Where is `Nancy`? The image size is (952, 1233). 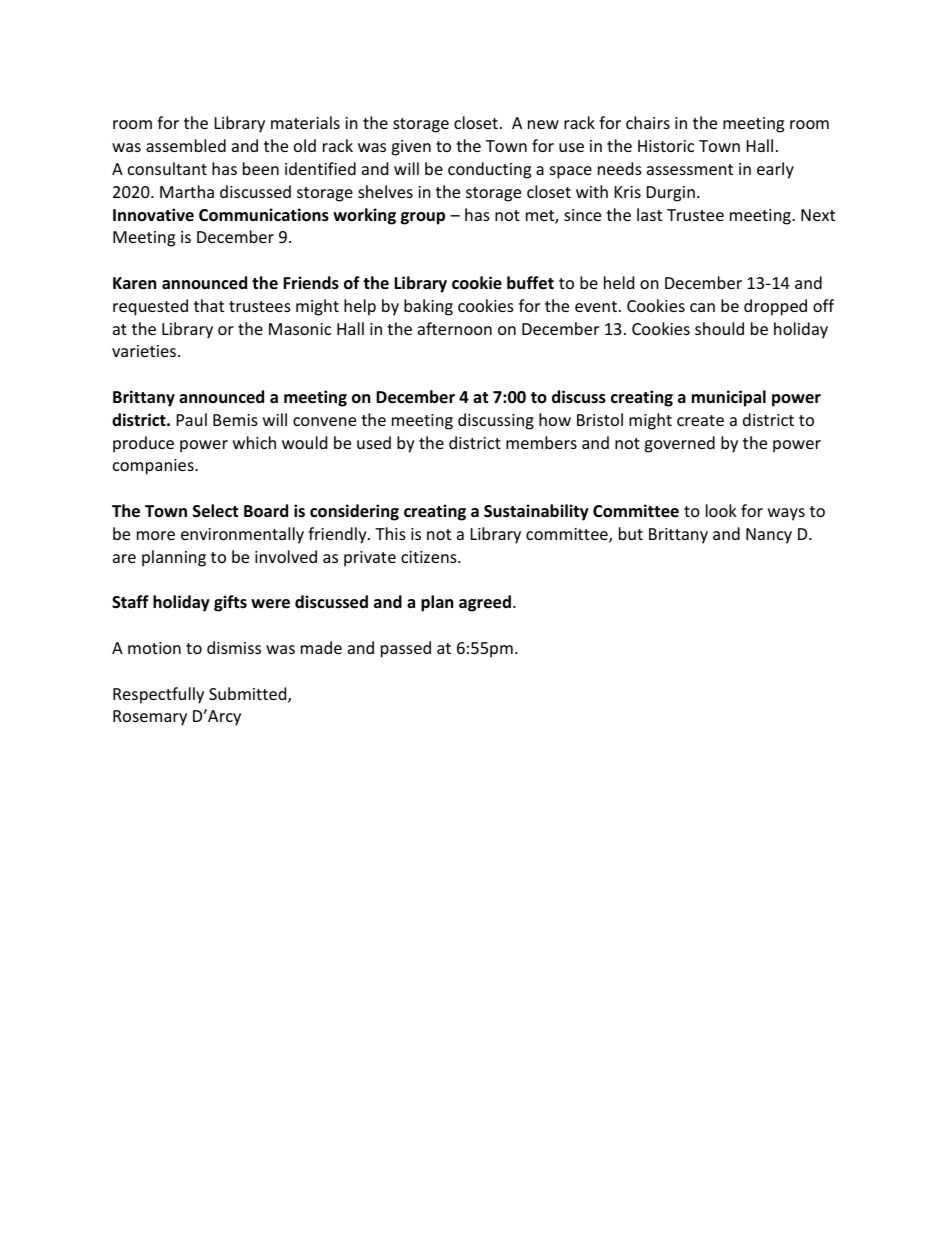
Nancy is located at coordinates (769, 536).
